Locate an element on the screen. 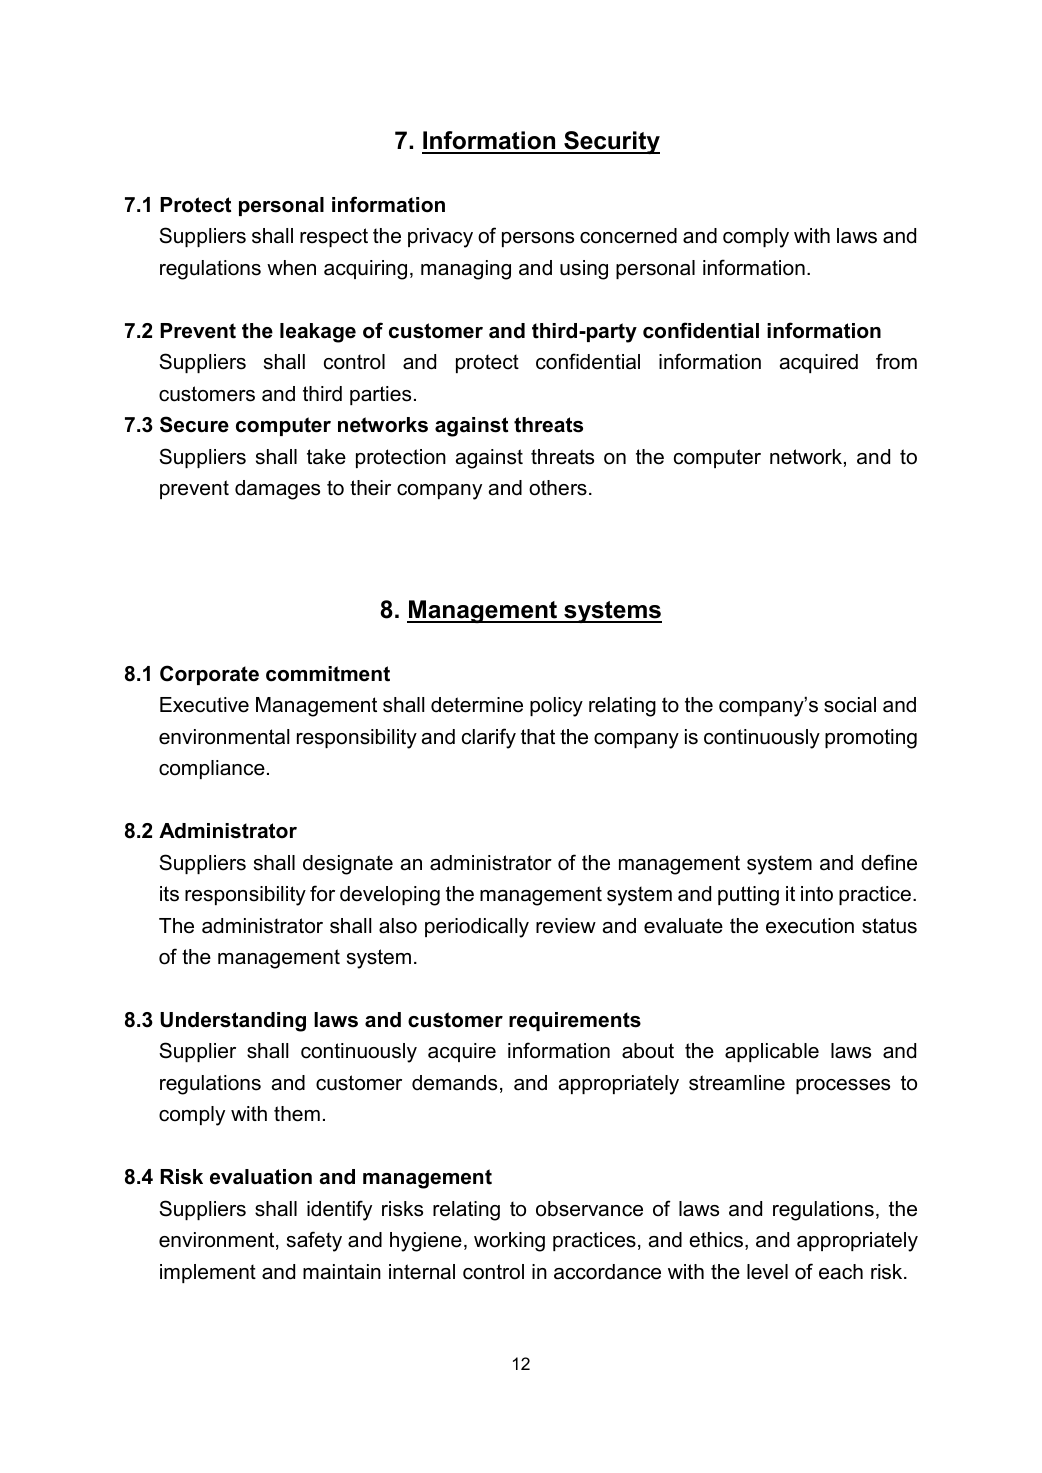  its is located at coordinates (169, 894).
